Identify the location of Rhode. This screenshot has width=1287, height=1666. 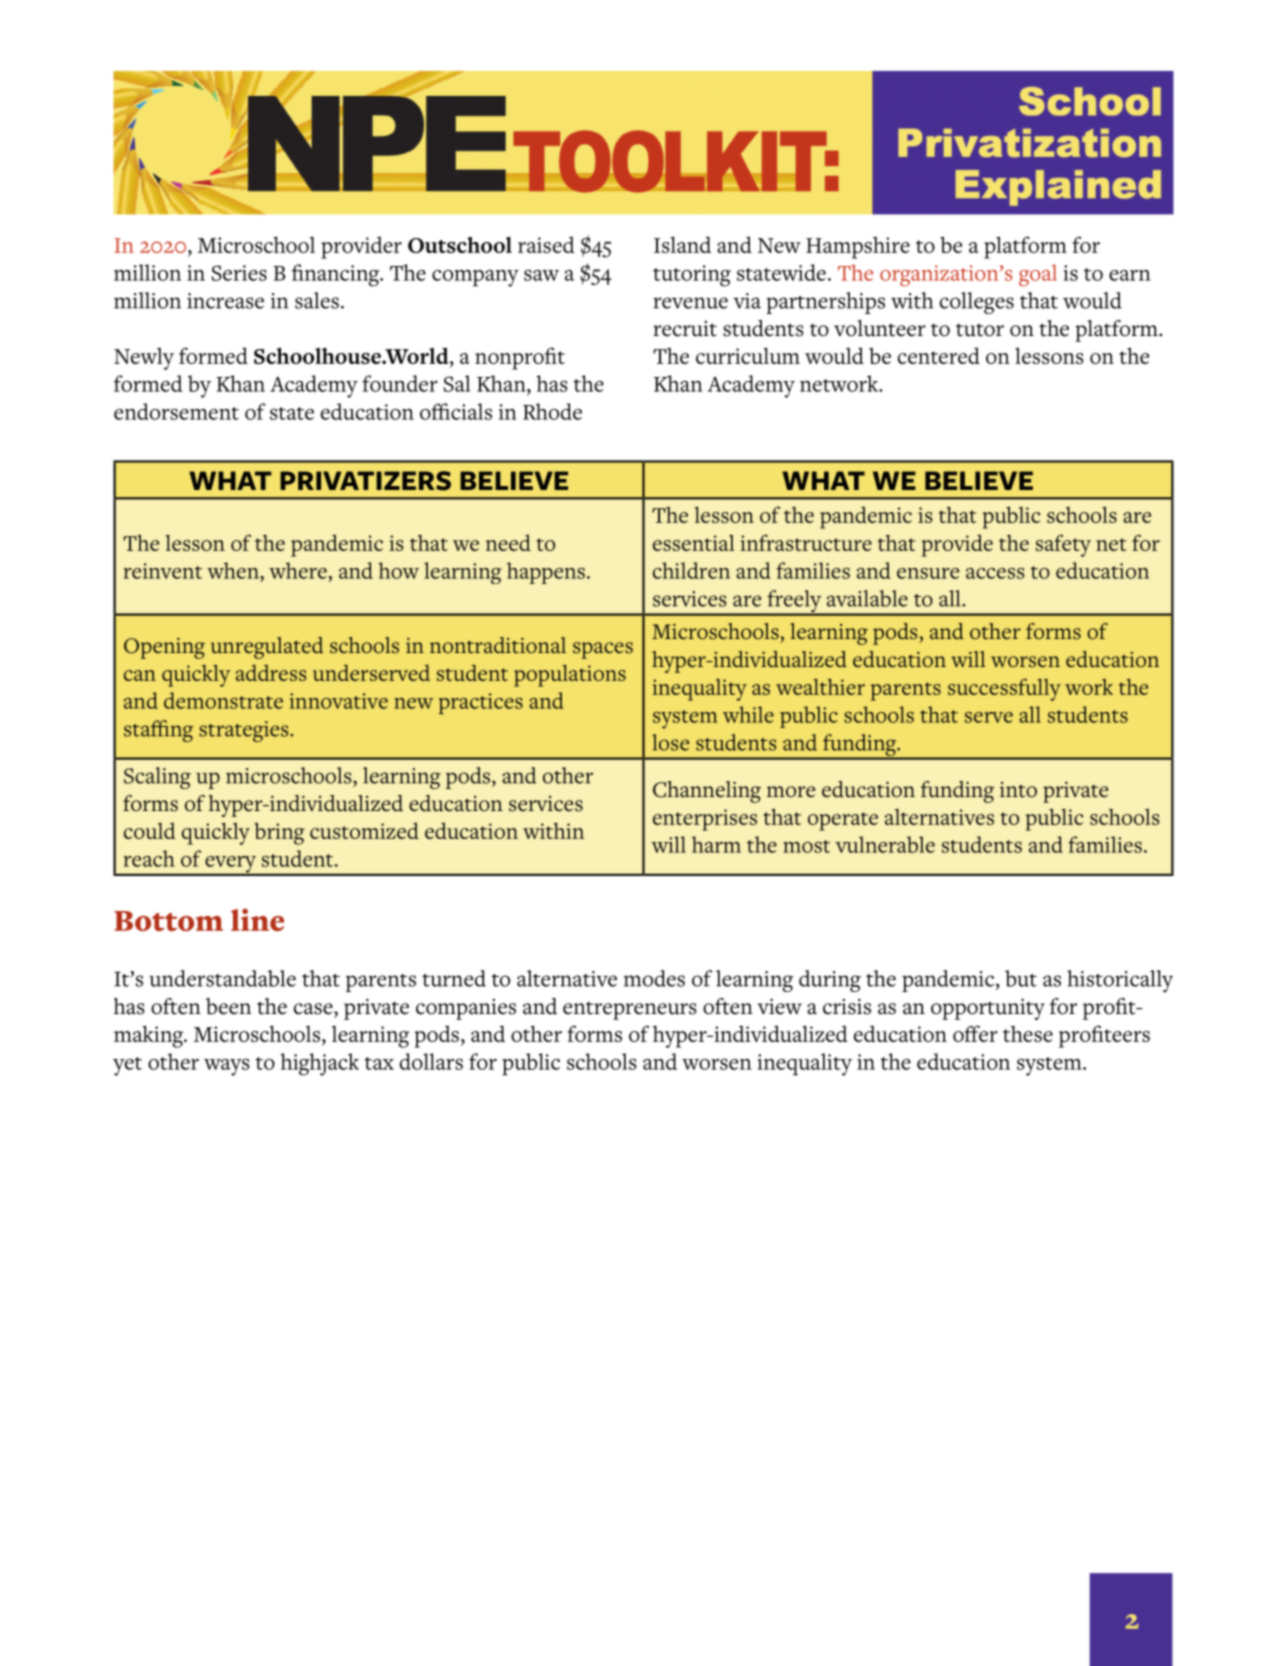
(552, 411).
